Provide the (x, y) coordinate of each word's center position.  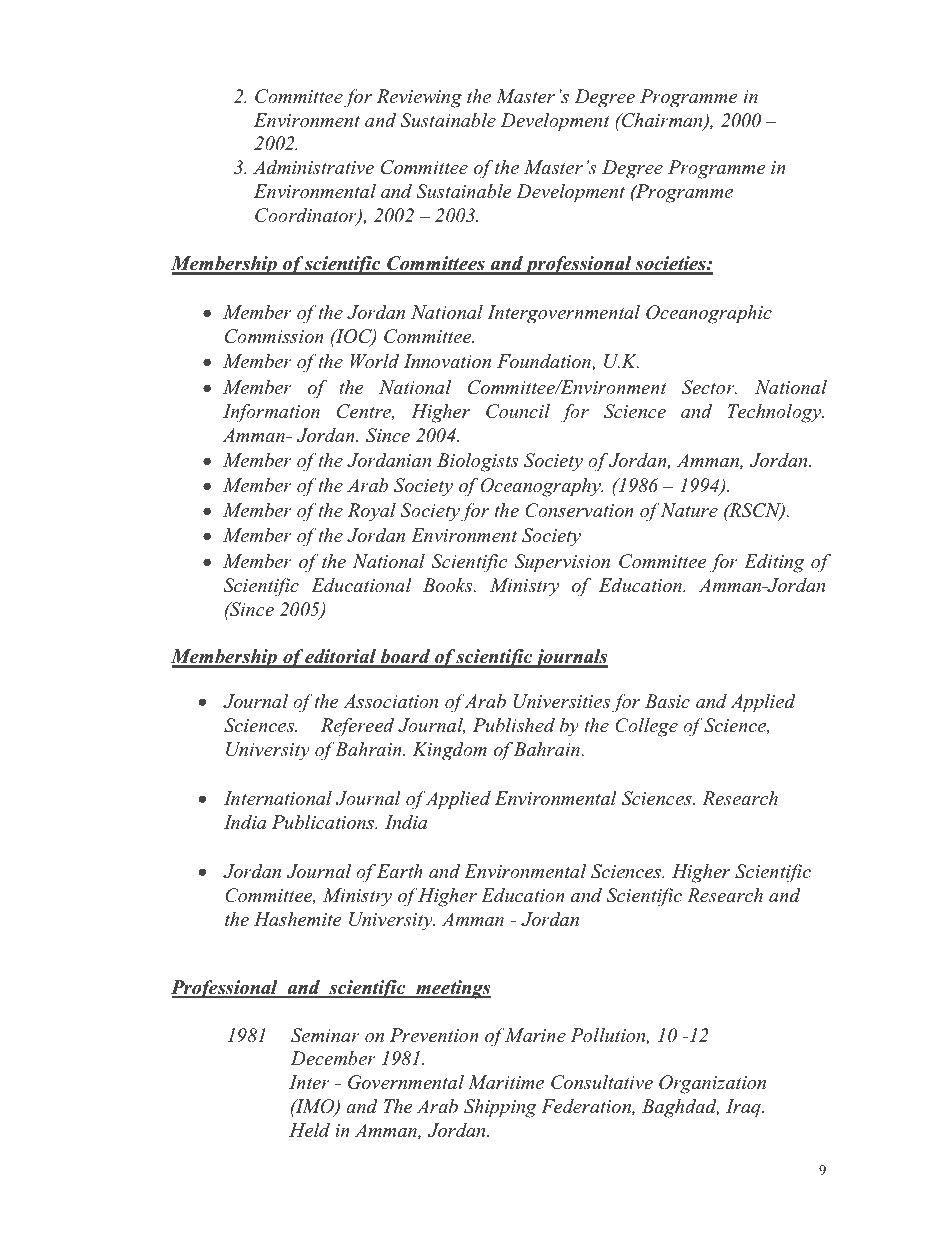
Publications (324, 822)
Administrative (313, 167)
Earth (400, 871)
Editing (774, 563)
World (374, 361)
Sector (709, 387)
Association (390, 701)
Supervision (562, 563)
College (646, 727)
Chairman (662, 121)
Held (309, 1130)
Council (518, 411)
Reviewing (419, 98)
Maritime (506, 1082)
